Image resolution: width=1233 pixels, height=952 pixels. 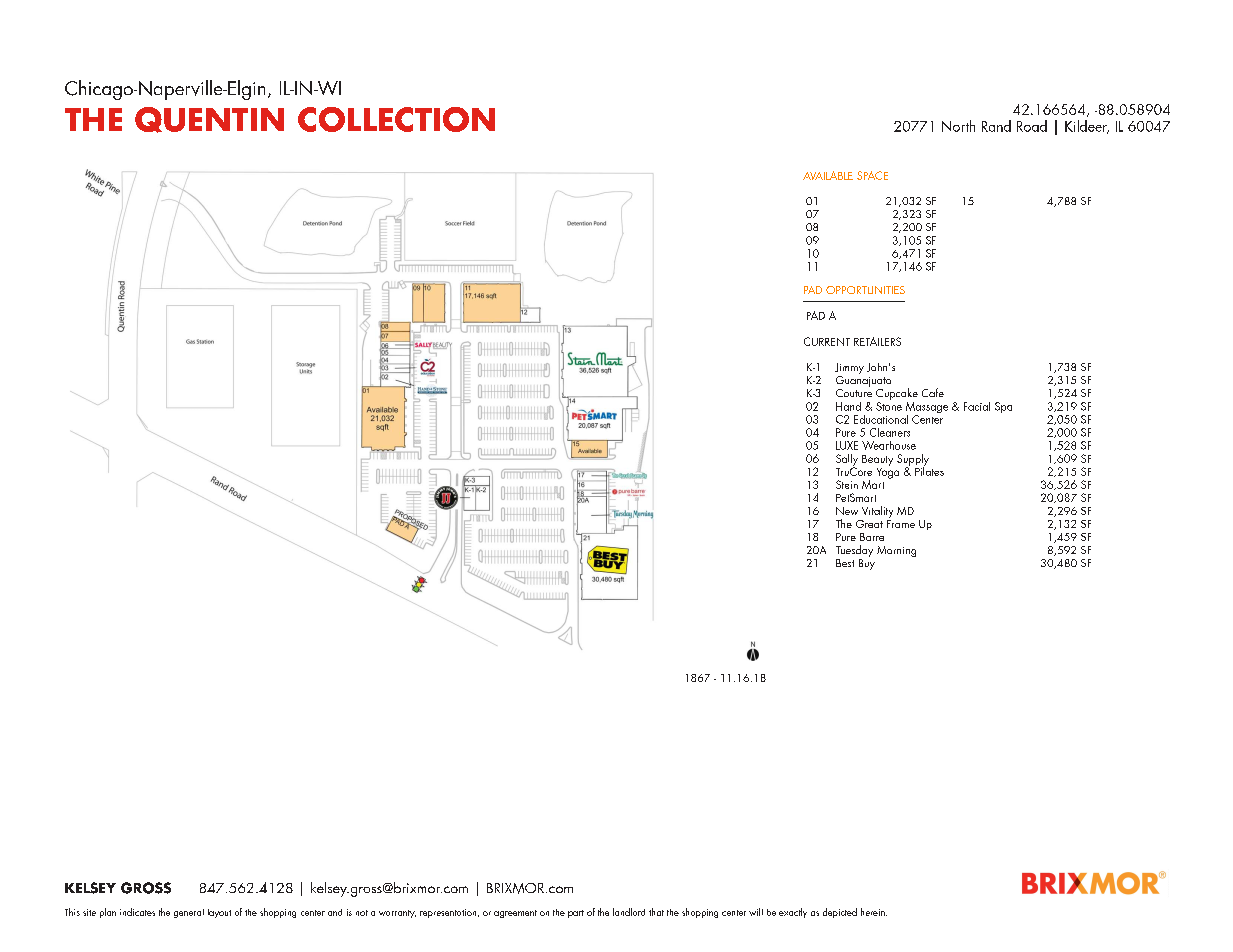 I want to click on New, so click(x=847, y=511).
